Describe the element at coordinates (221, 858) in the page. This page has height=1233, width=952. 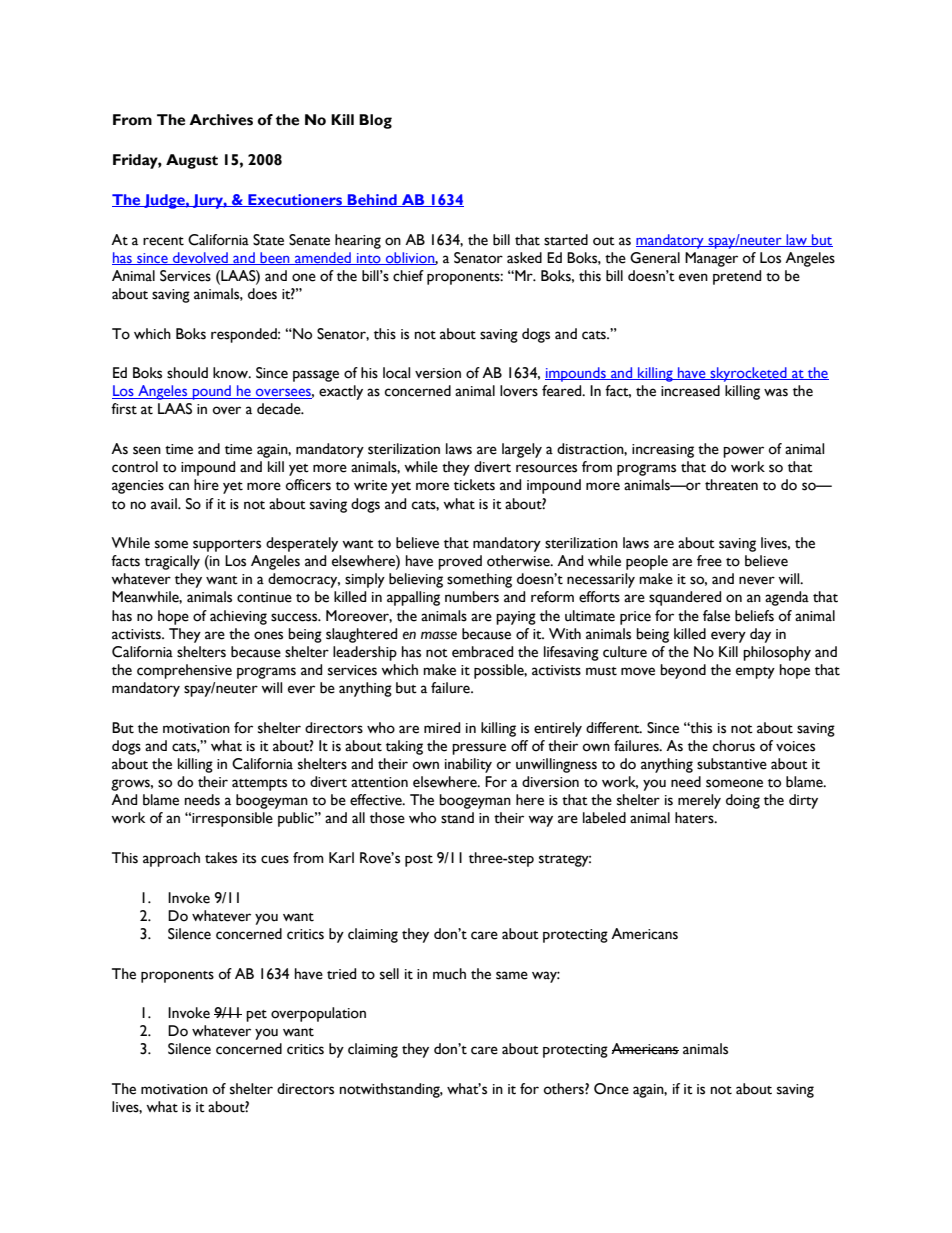
I see `takes` at that location.
